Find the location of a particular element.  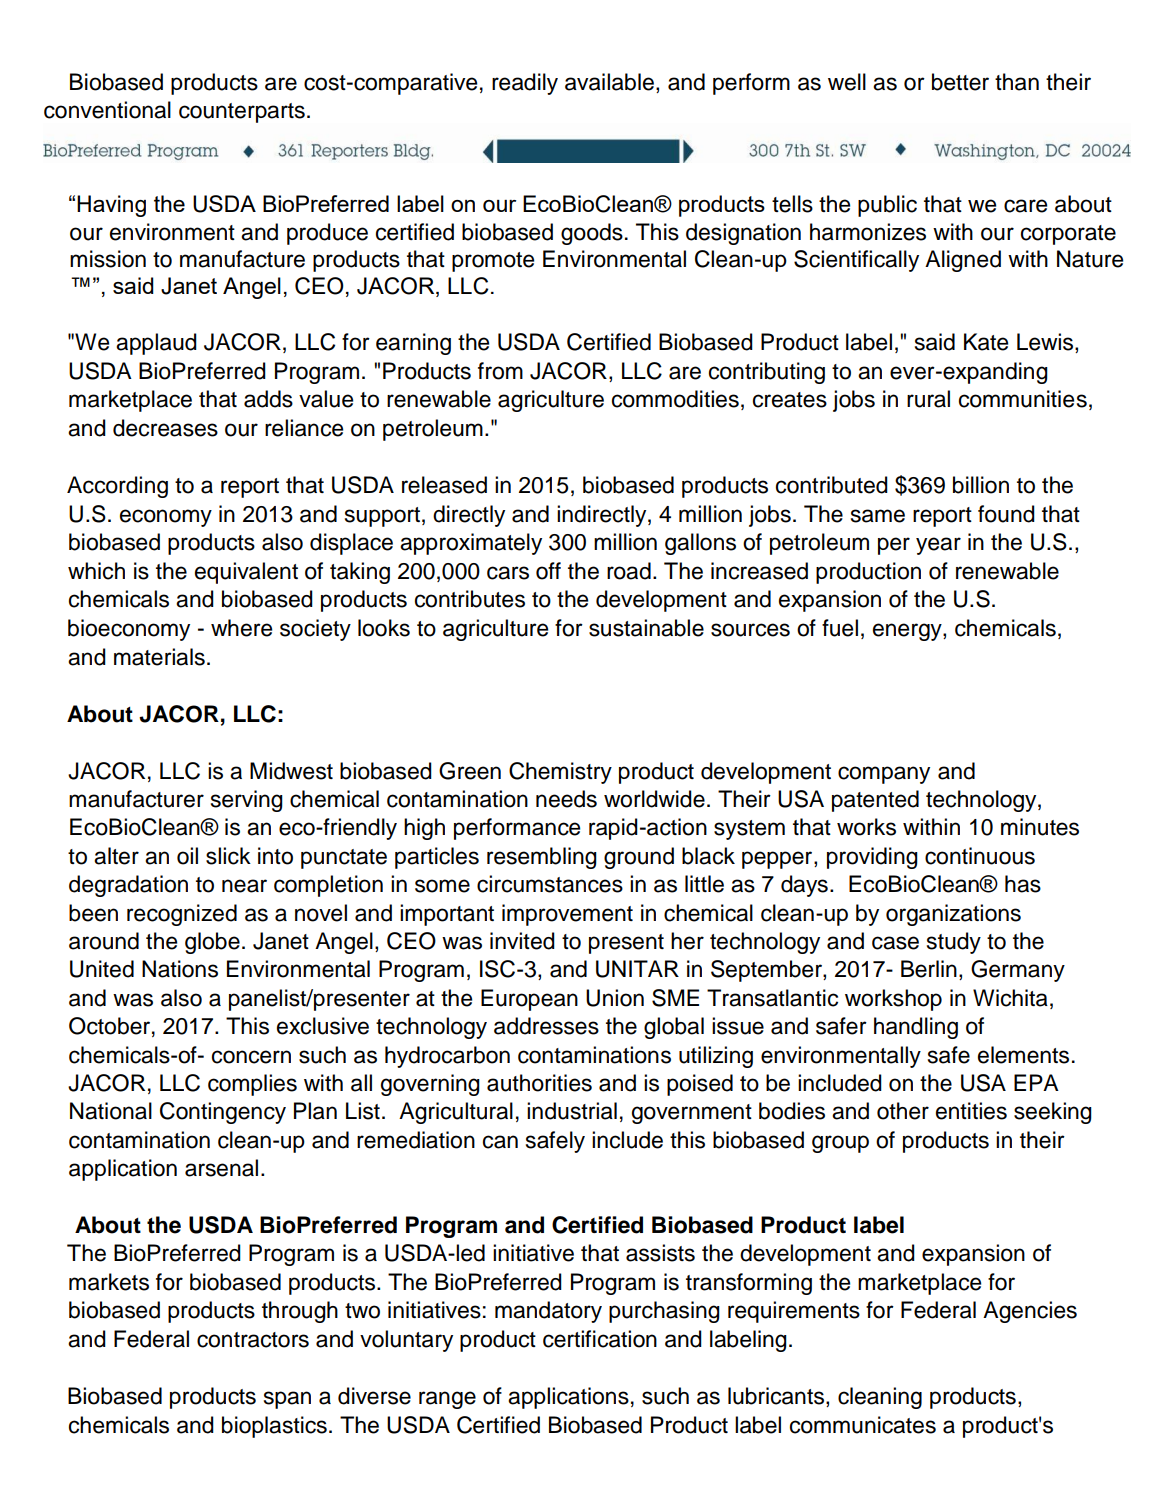

circumstances is located at coordinates (550, 884).
